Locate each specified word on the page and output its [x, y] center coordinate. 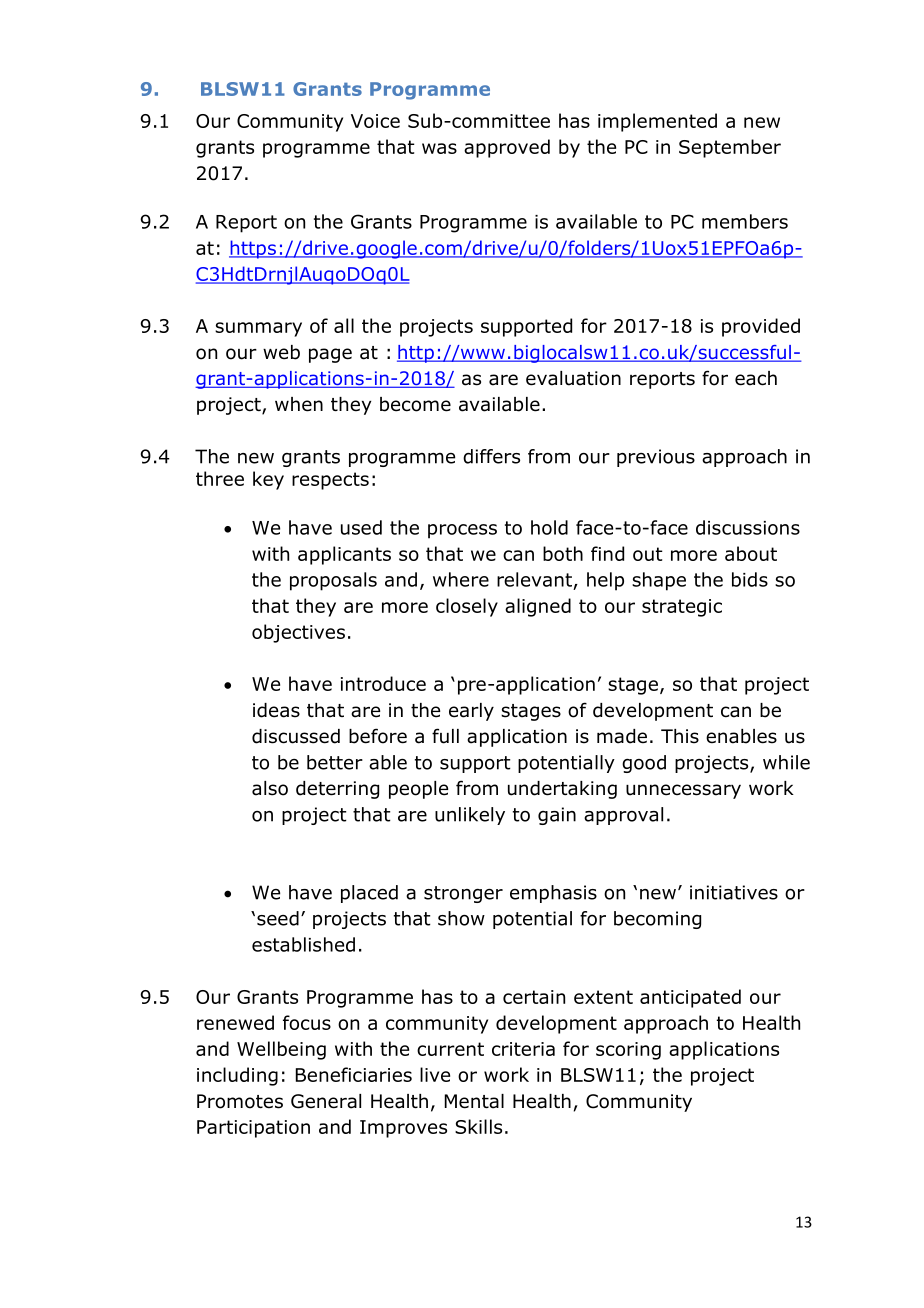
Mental [474, 1101]
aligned [538, 607]
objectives [298, 633]
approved [507, 148]
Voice [375, 121]
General [326, 1101]
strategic [682, 608]
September [730, 148]
